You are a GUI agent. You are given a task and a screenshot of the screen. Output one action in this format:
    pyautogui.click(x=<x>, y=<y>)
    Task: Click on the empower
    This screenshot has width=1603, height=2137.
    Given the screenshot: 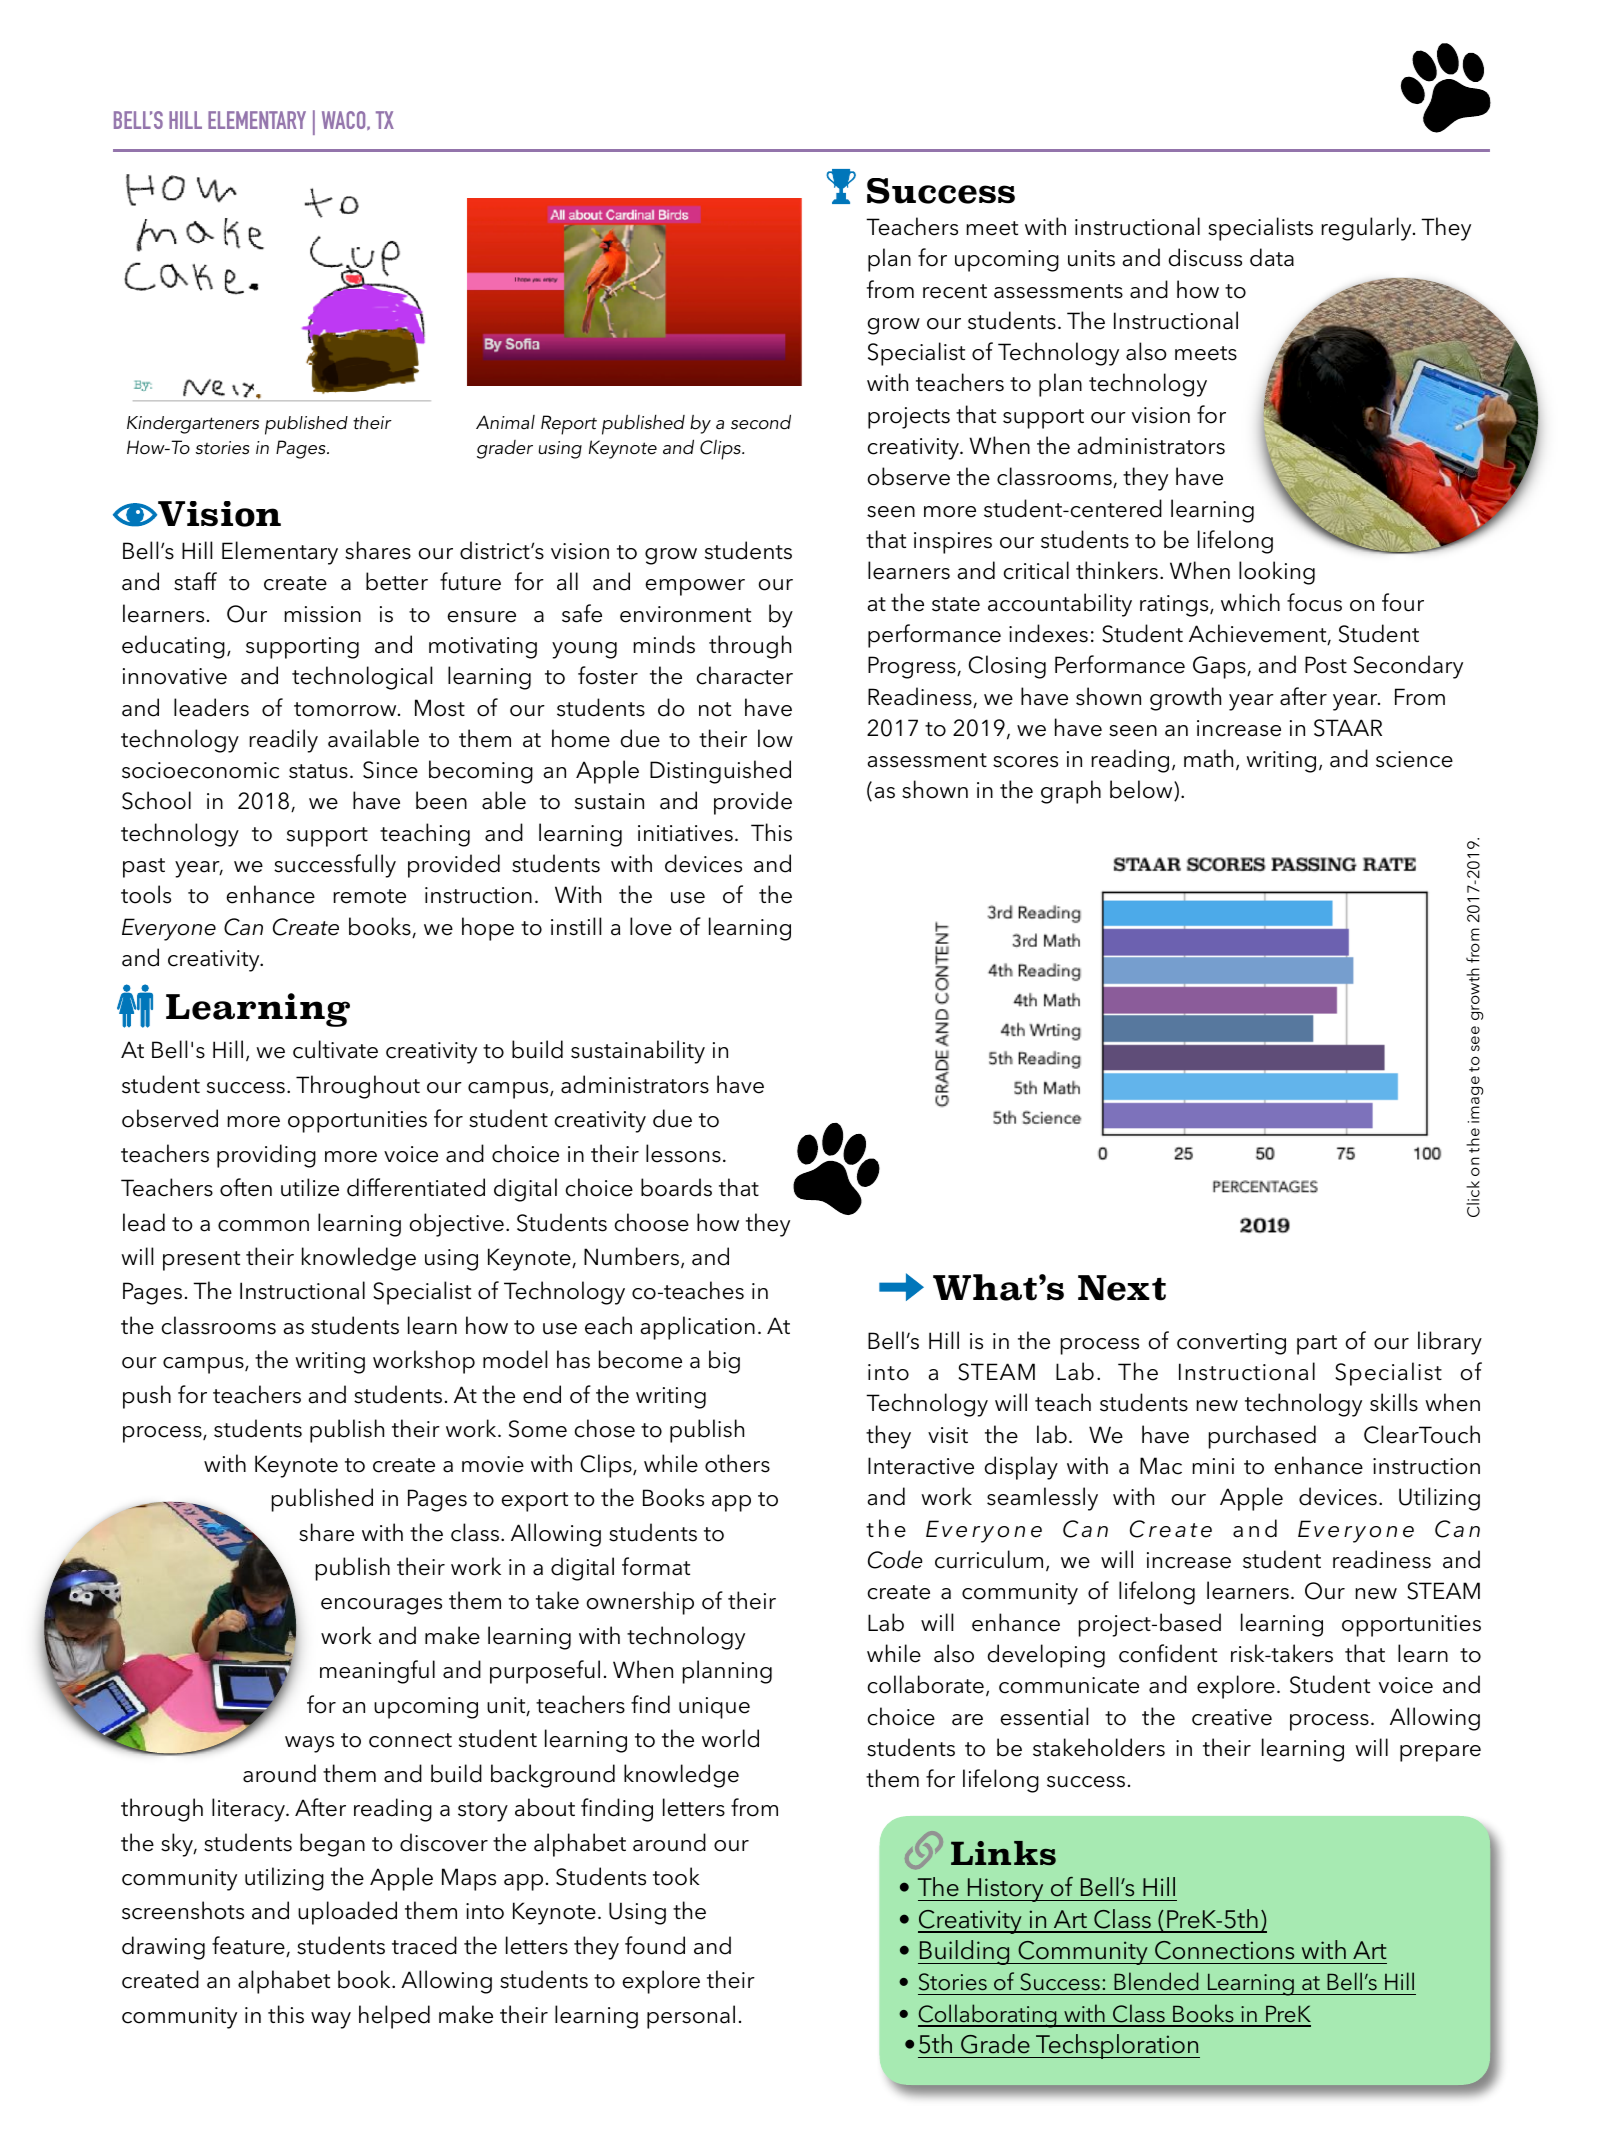 What is the action you would take?
    pyautogui.click(x=695, y=587)
